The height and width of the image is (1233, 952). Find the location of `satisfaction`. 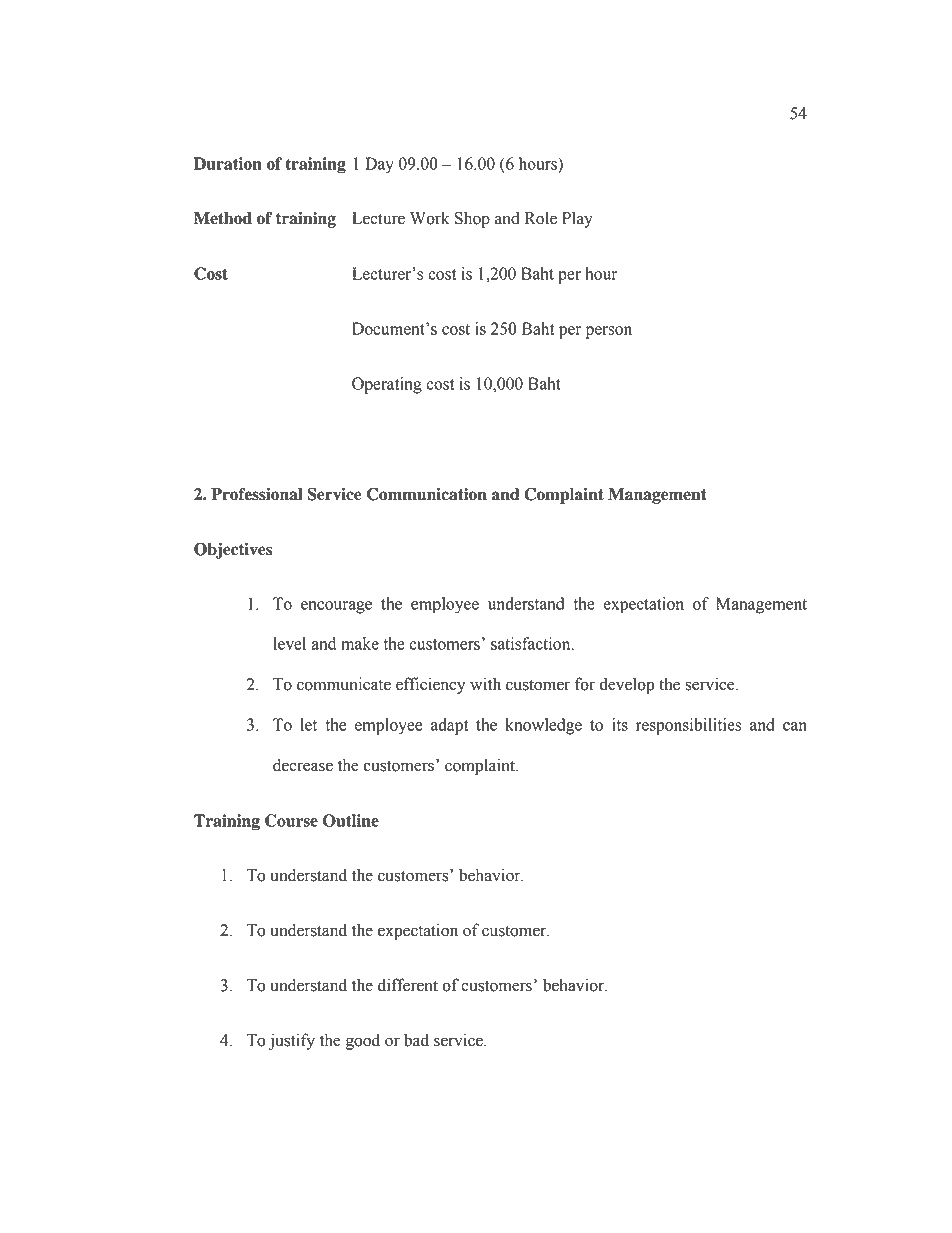

satisfaction is located at coordinates (531, 643).
